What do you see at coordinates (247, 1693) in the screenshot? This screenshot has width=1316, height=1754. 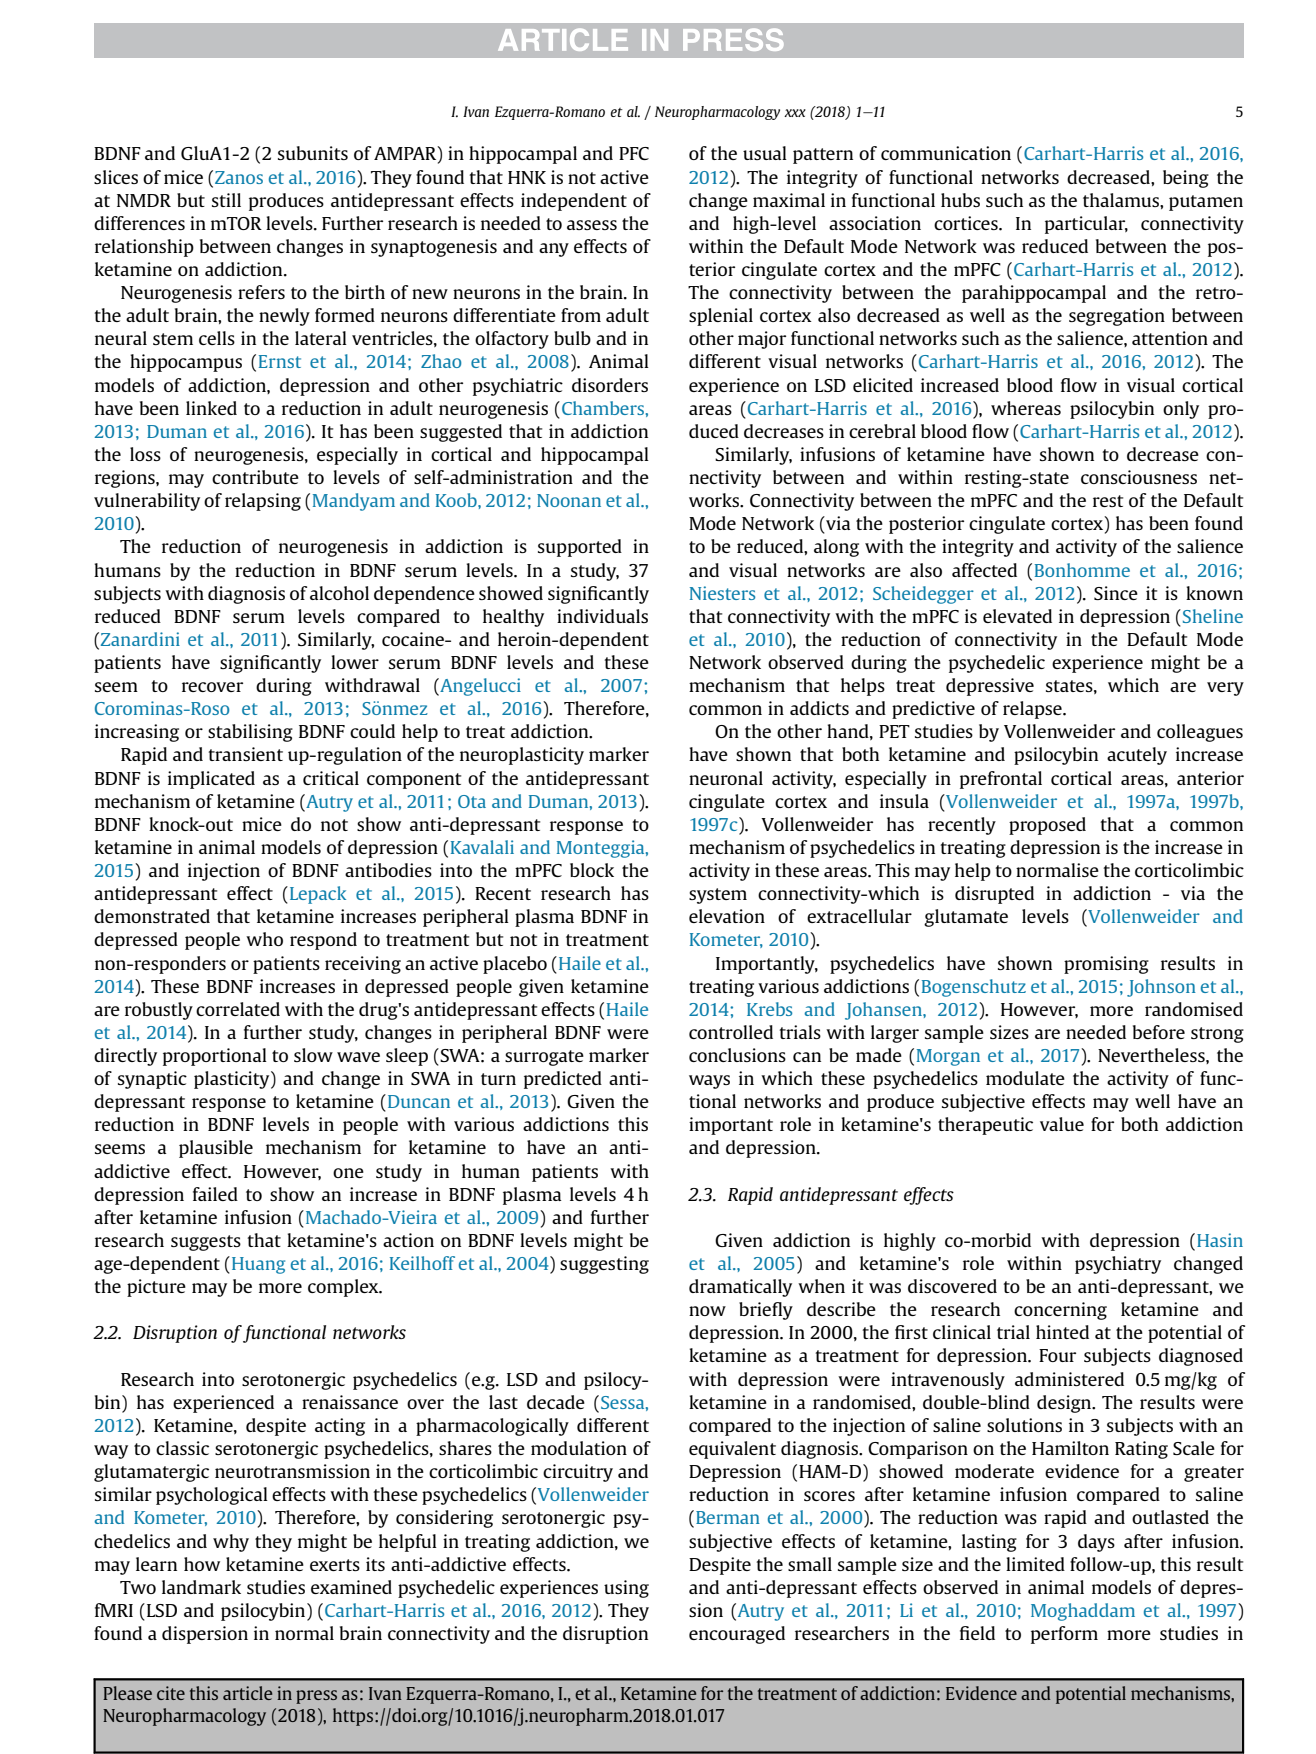 I see `article` at bounding box center [247, 1693].
